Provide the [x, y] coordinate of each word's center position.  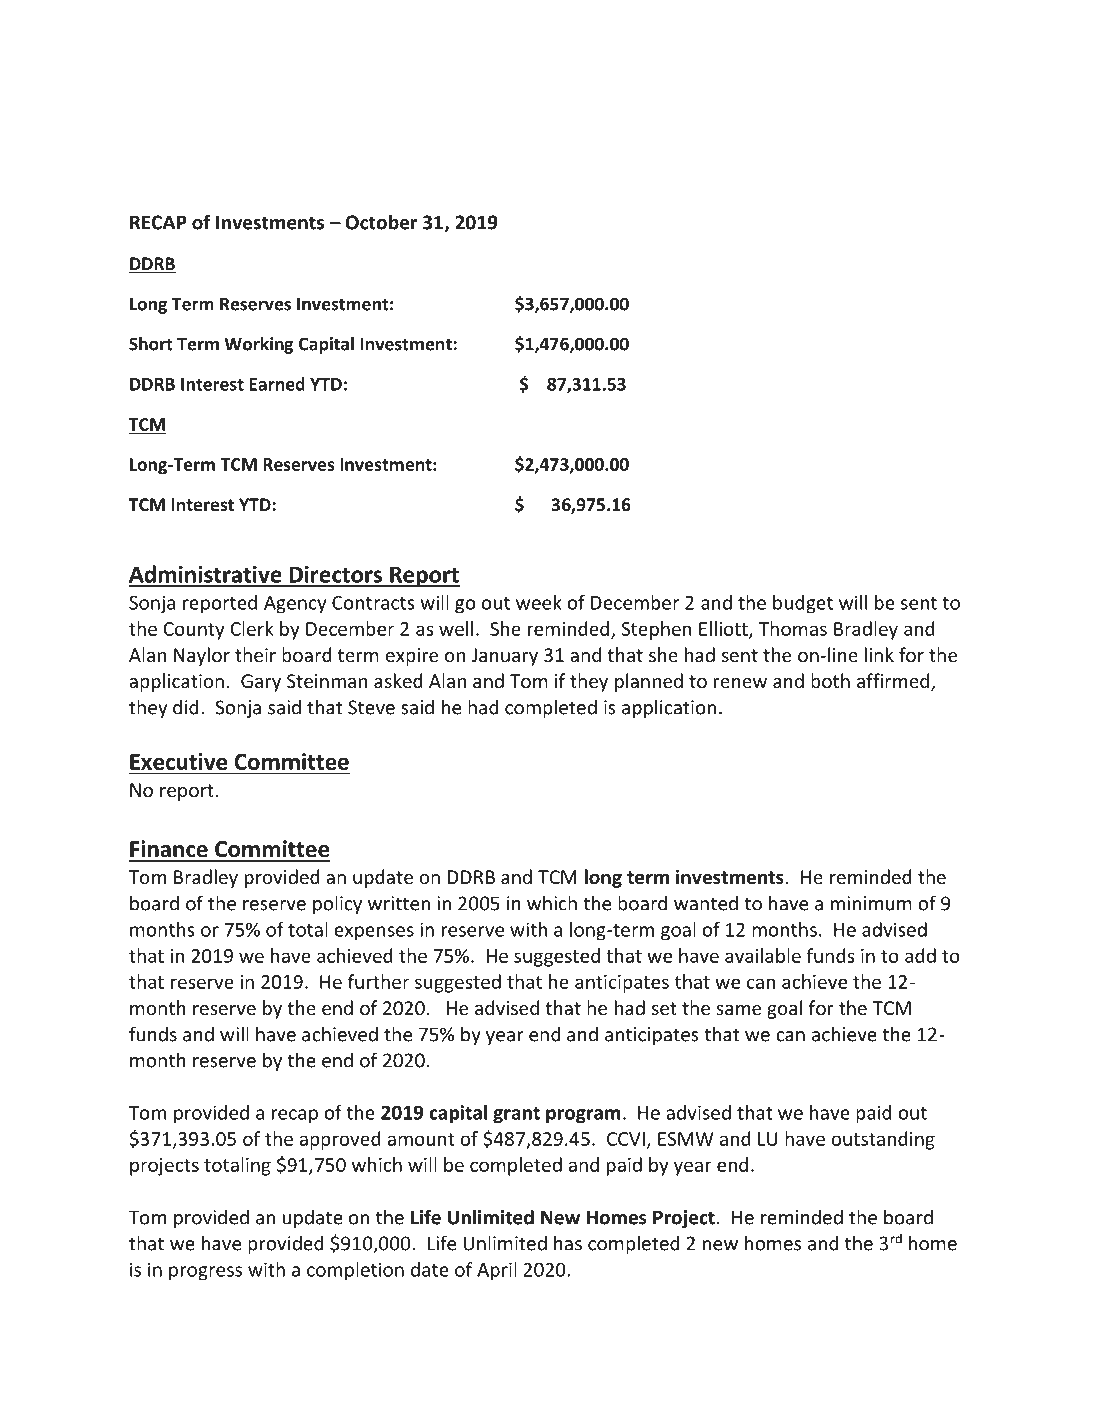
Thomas [793, 628]
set [664, 1008]
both [830, 680]
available [763, 955]
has [568, 1243]
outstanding [883, 1140]
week [539, 602]
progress [205, 1273]
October [381, 222]
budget [803, 604]
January [504, 657]
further [378, 981]
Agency [295, 605]
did [185, 707]
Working [258, 345]
